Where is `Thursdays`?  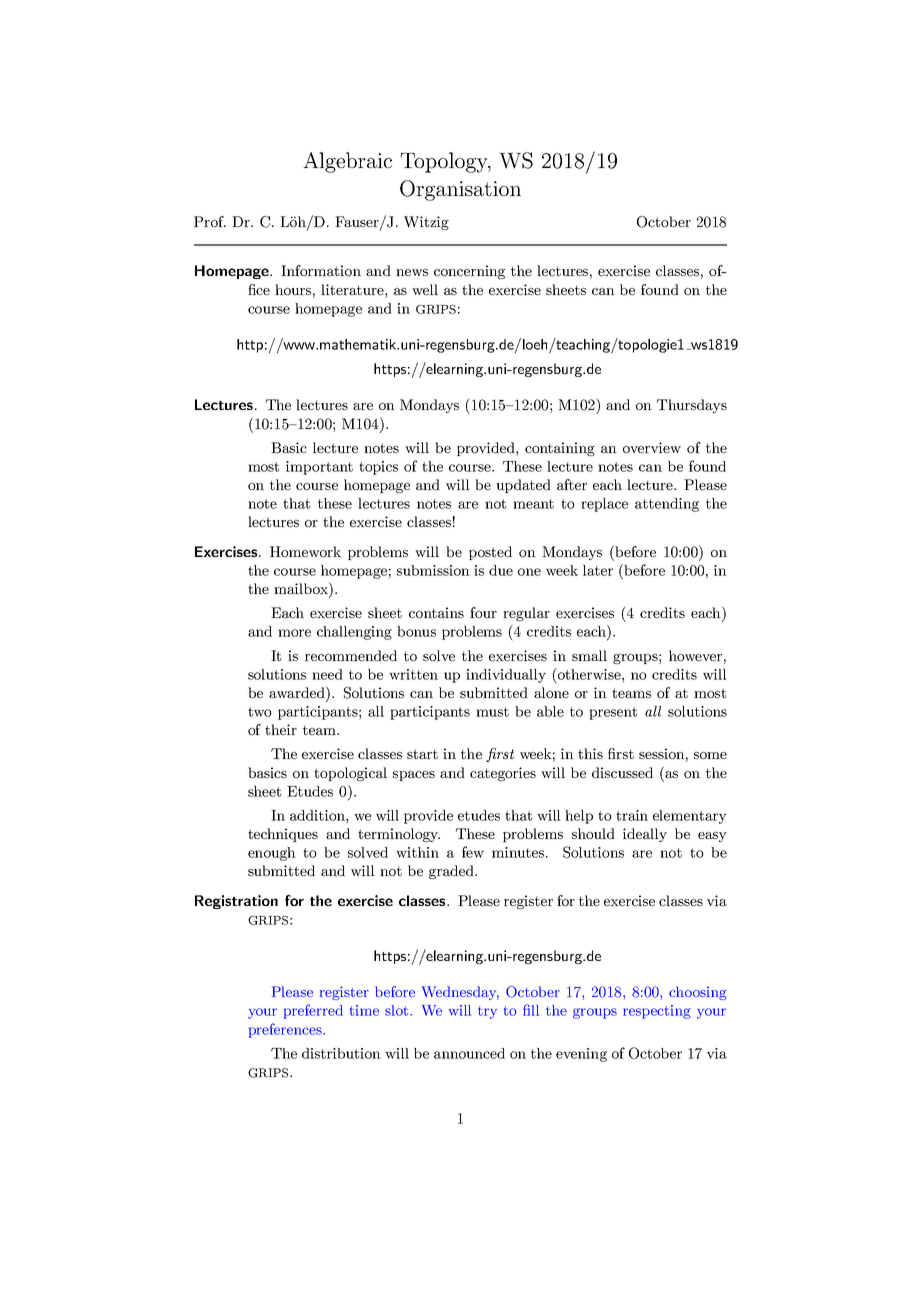
Thursdays is located at coordinates (692, 406).
